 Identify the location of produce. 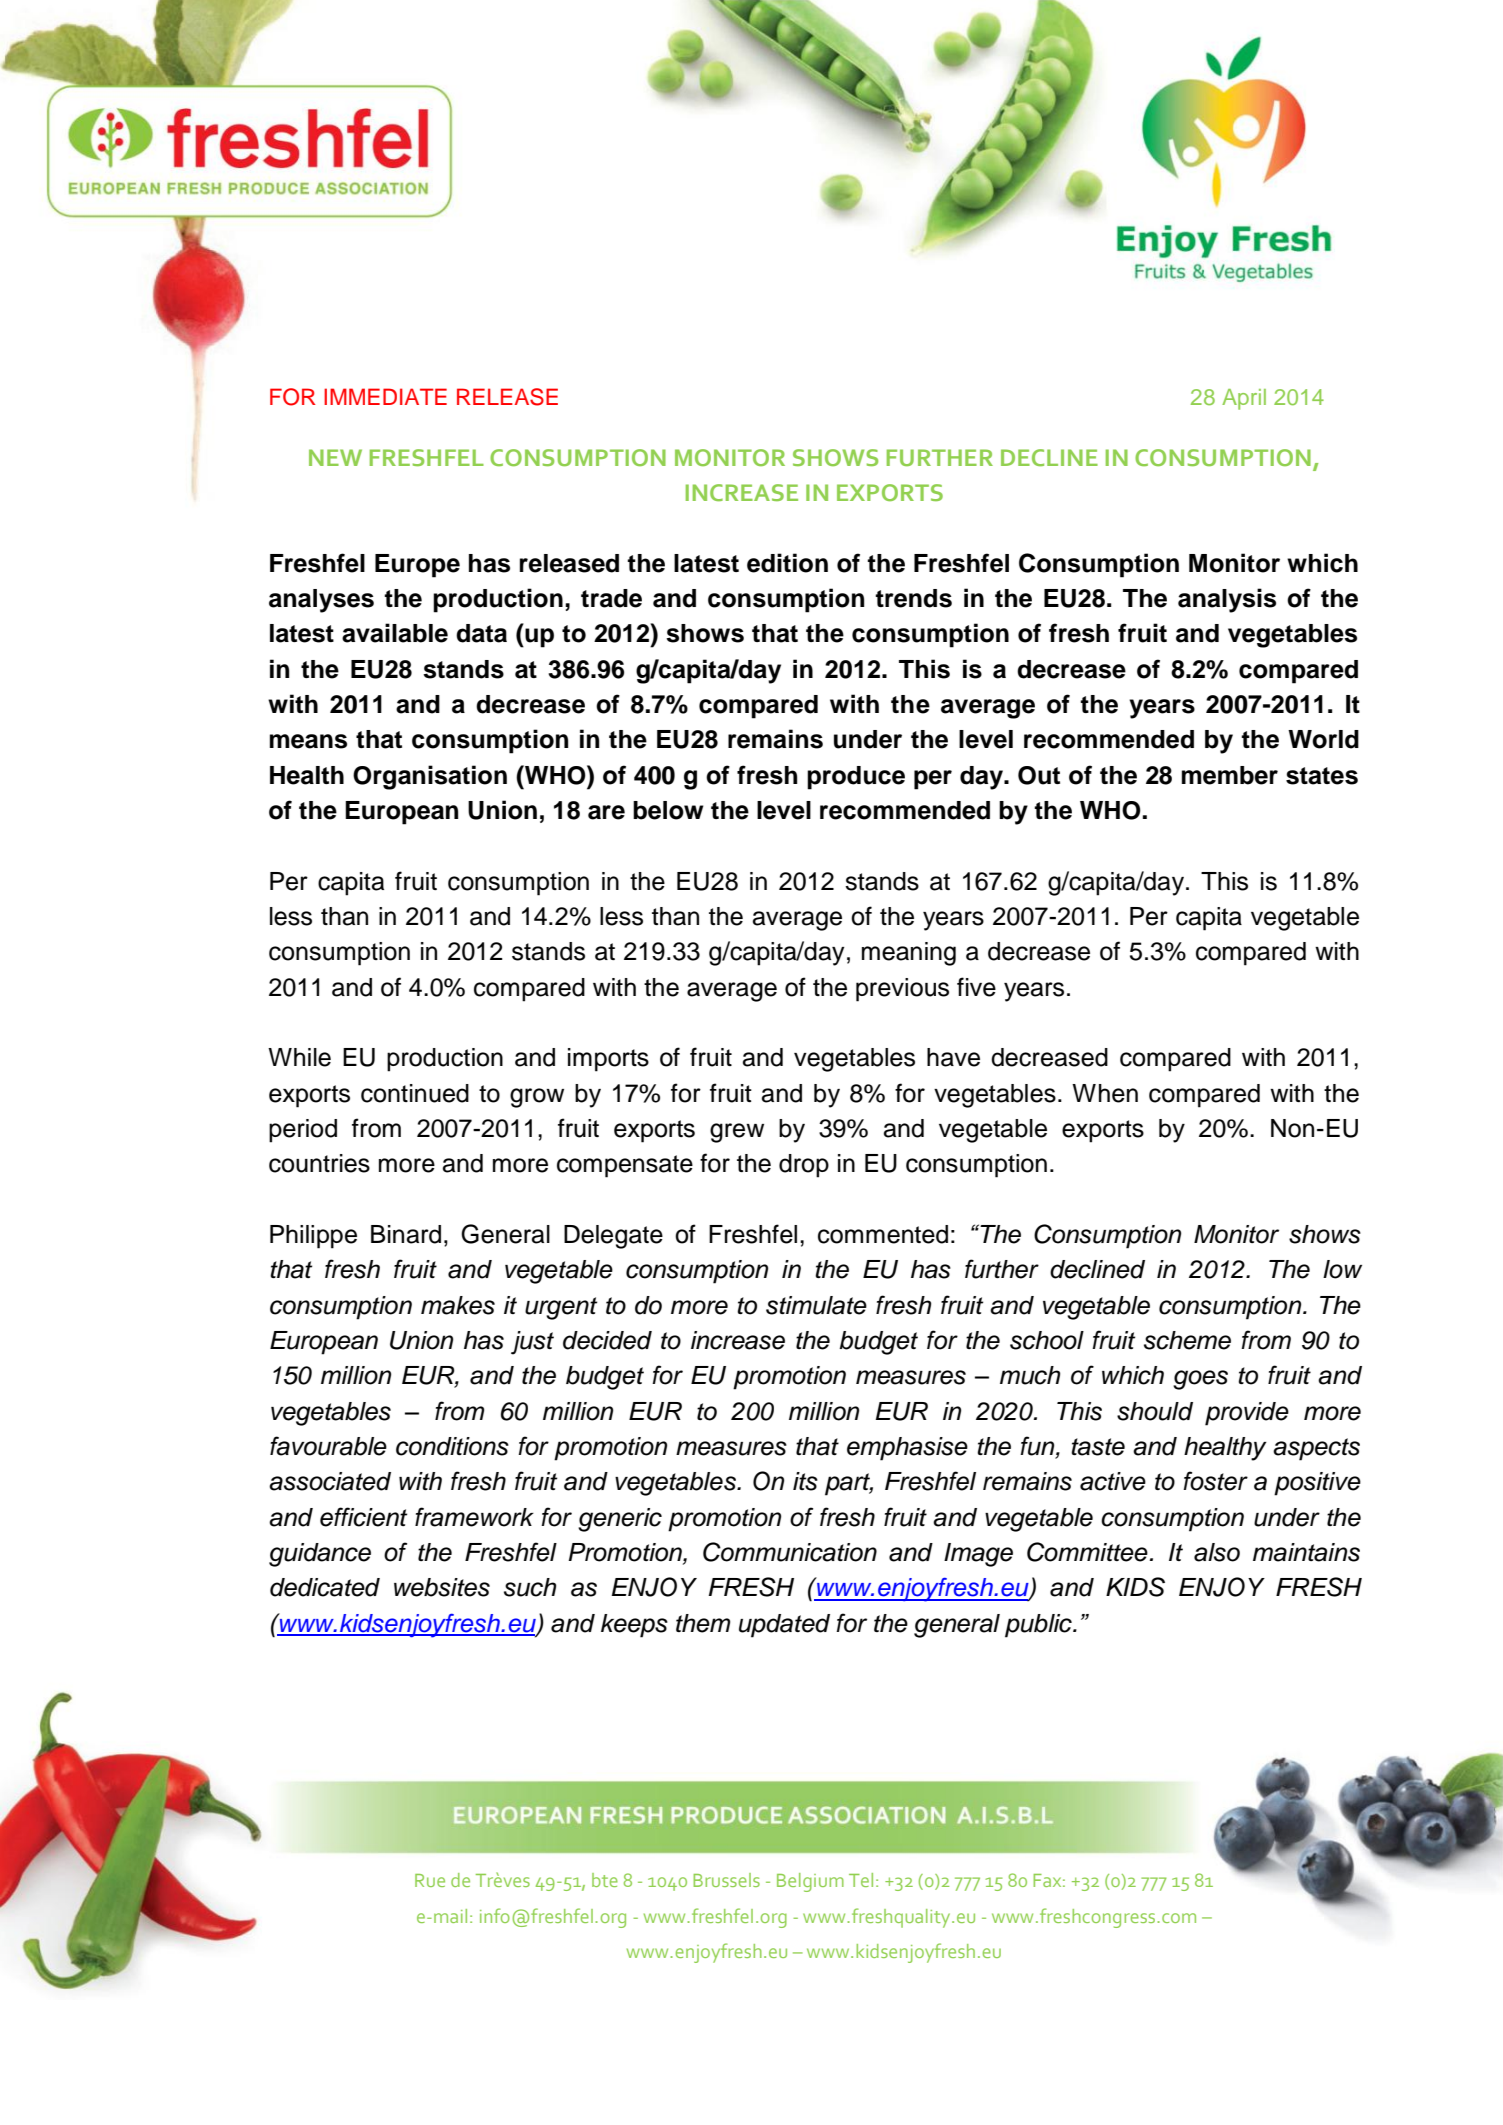
(856, 778).
